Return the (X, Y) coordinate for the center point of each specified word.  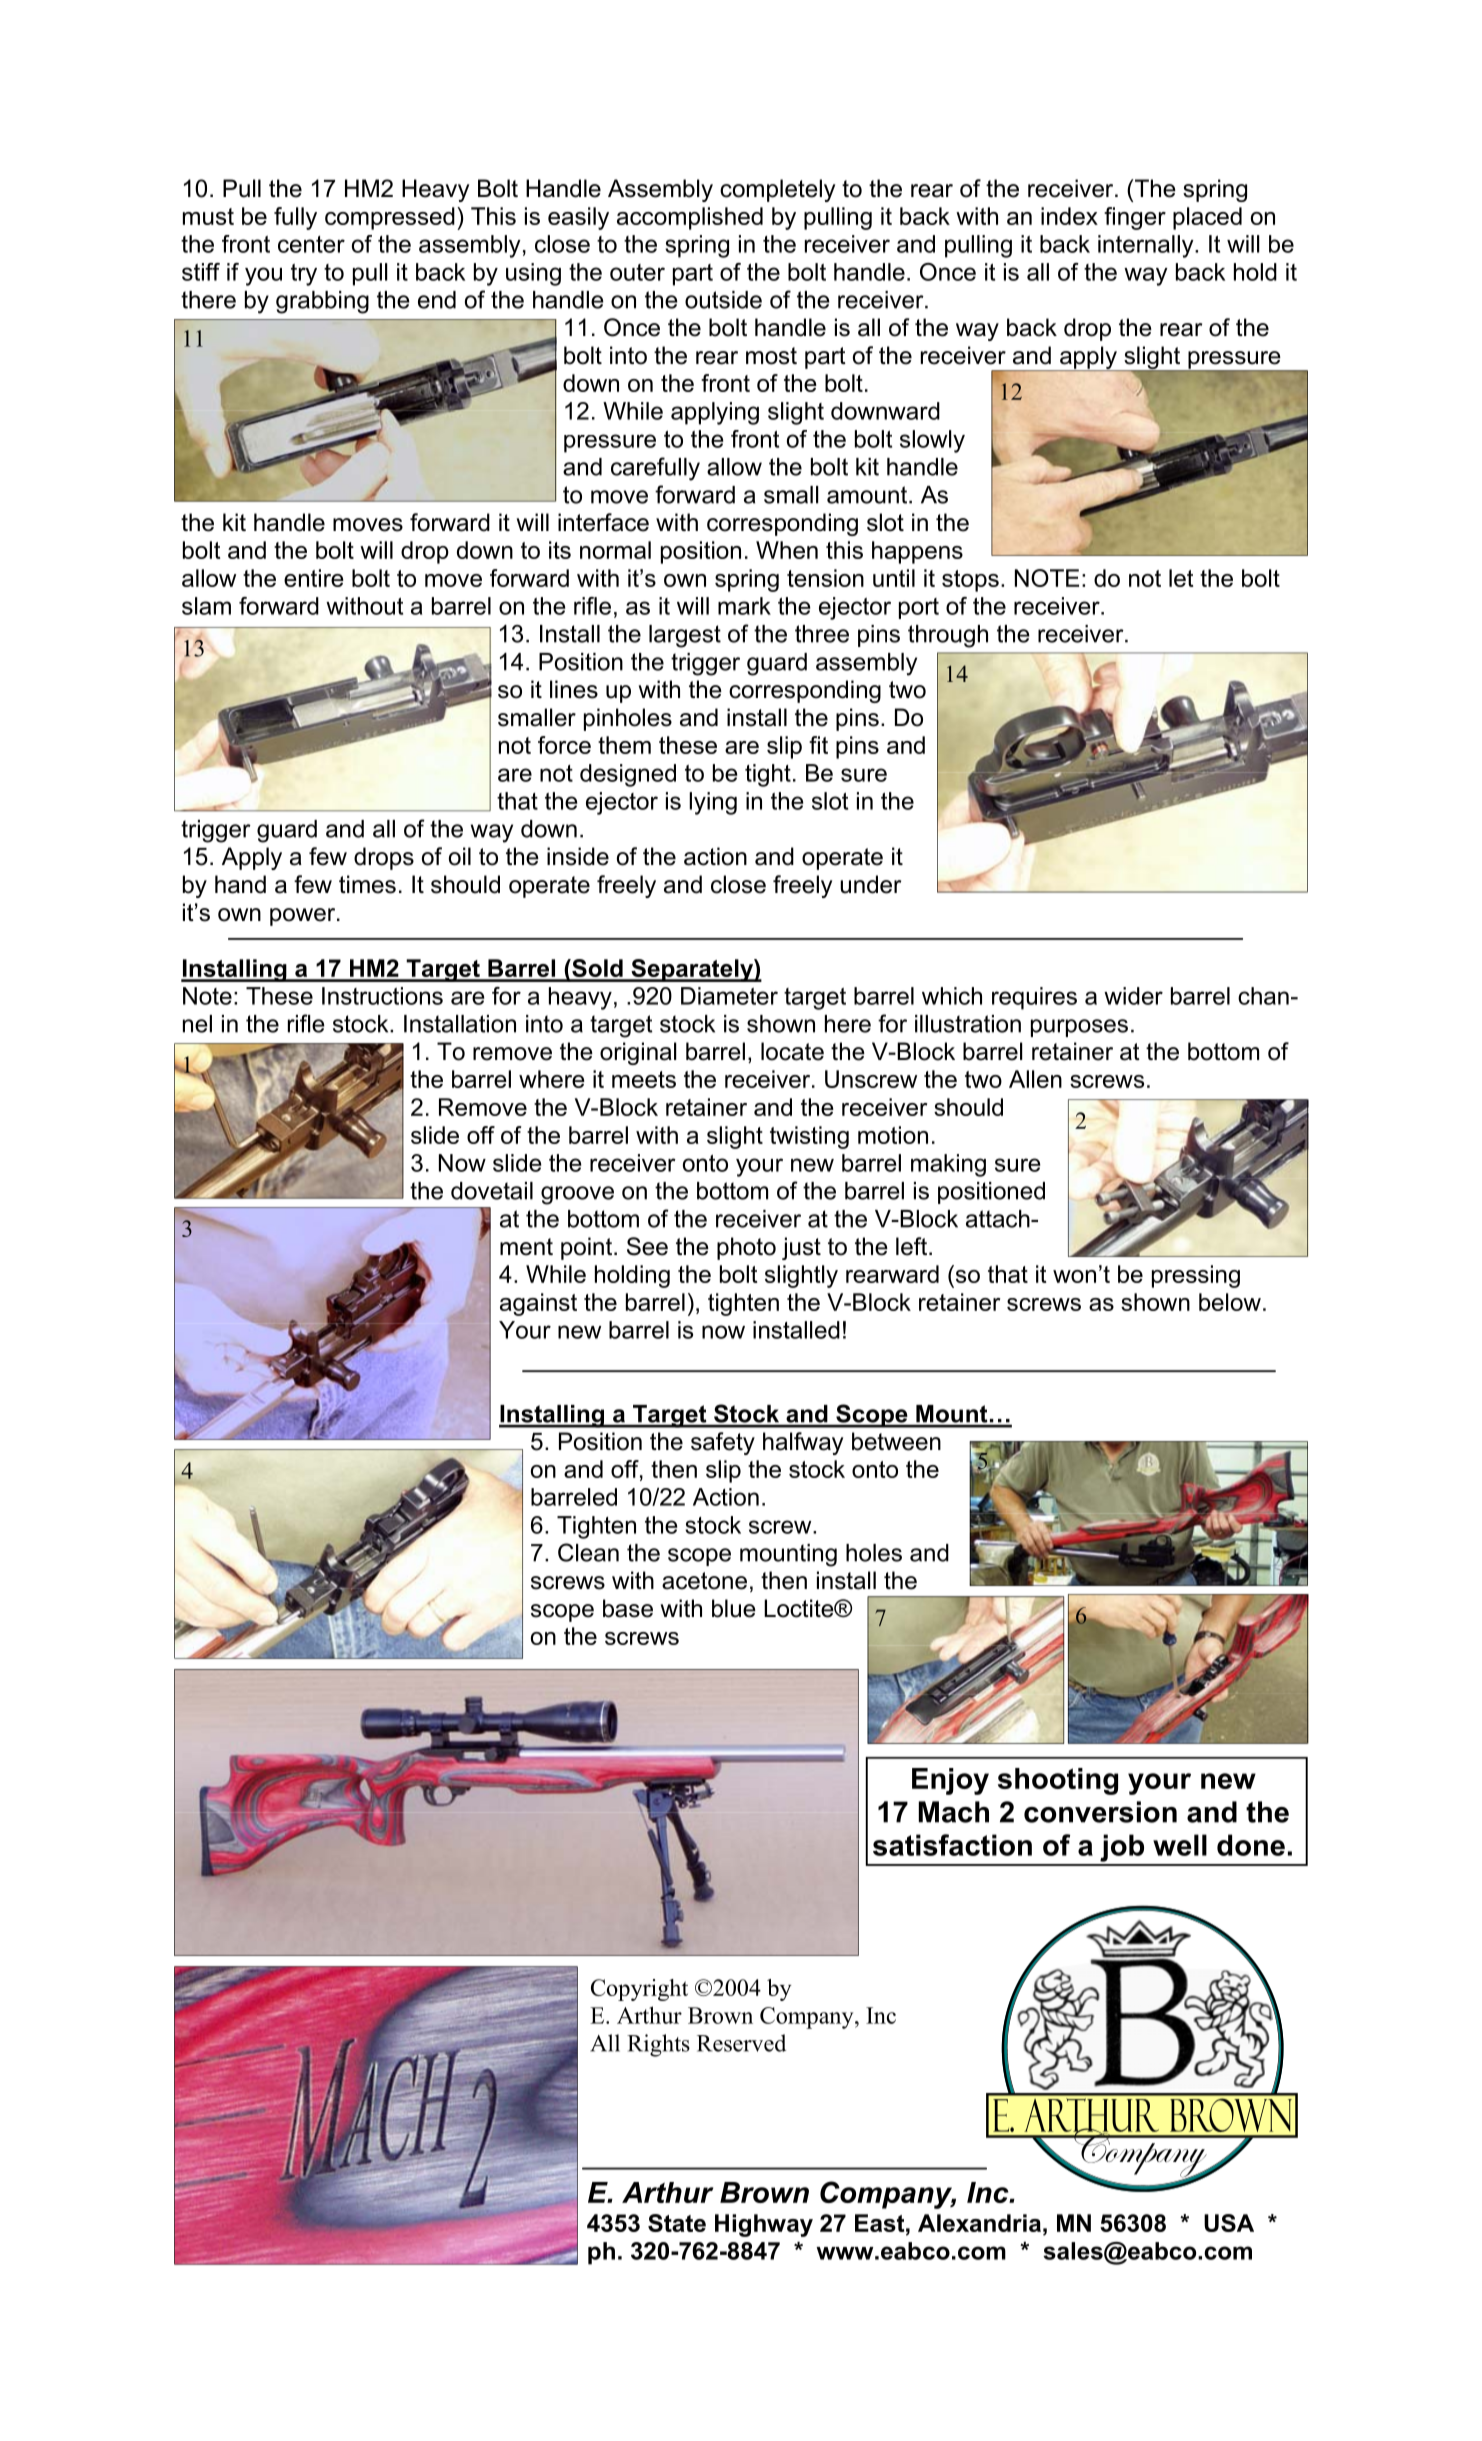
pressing (1196, 1276)
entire (314, 578)
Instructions (382, 996)
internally (1147, 246)
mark (744, 606)
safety (723, 1443)
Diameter (729, 996)
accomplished (690, 218)
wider (1133, 996)
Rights (658, 2045)
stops (970, 581)
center (311, 244)
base (628, 1608)
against (538, 1304)
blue (734, 1608)
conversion (1100, 1812)
